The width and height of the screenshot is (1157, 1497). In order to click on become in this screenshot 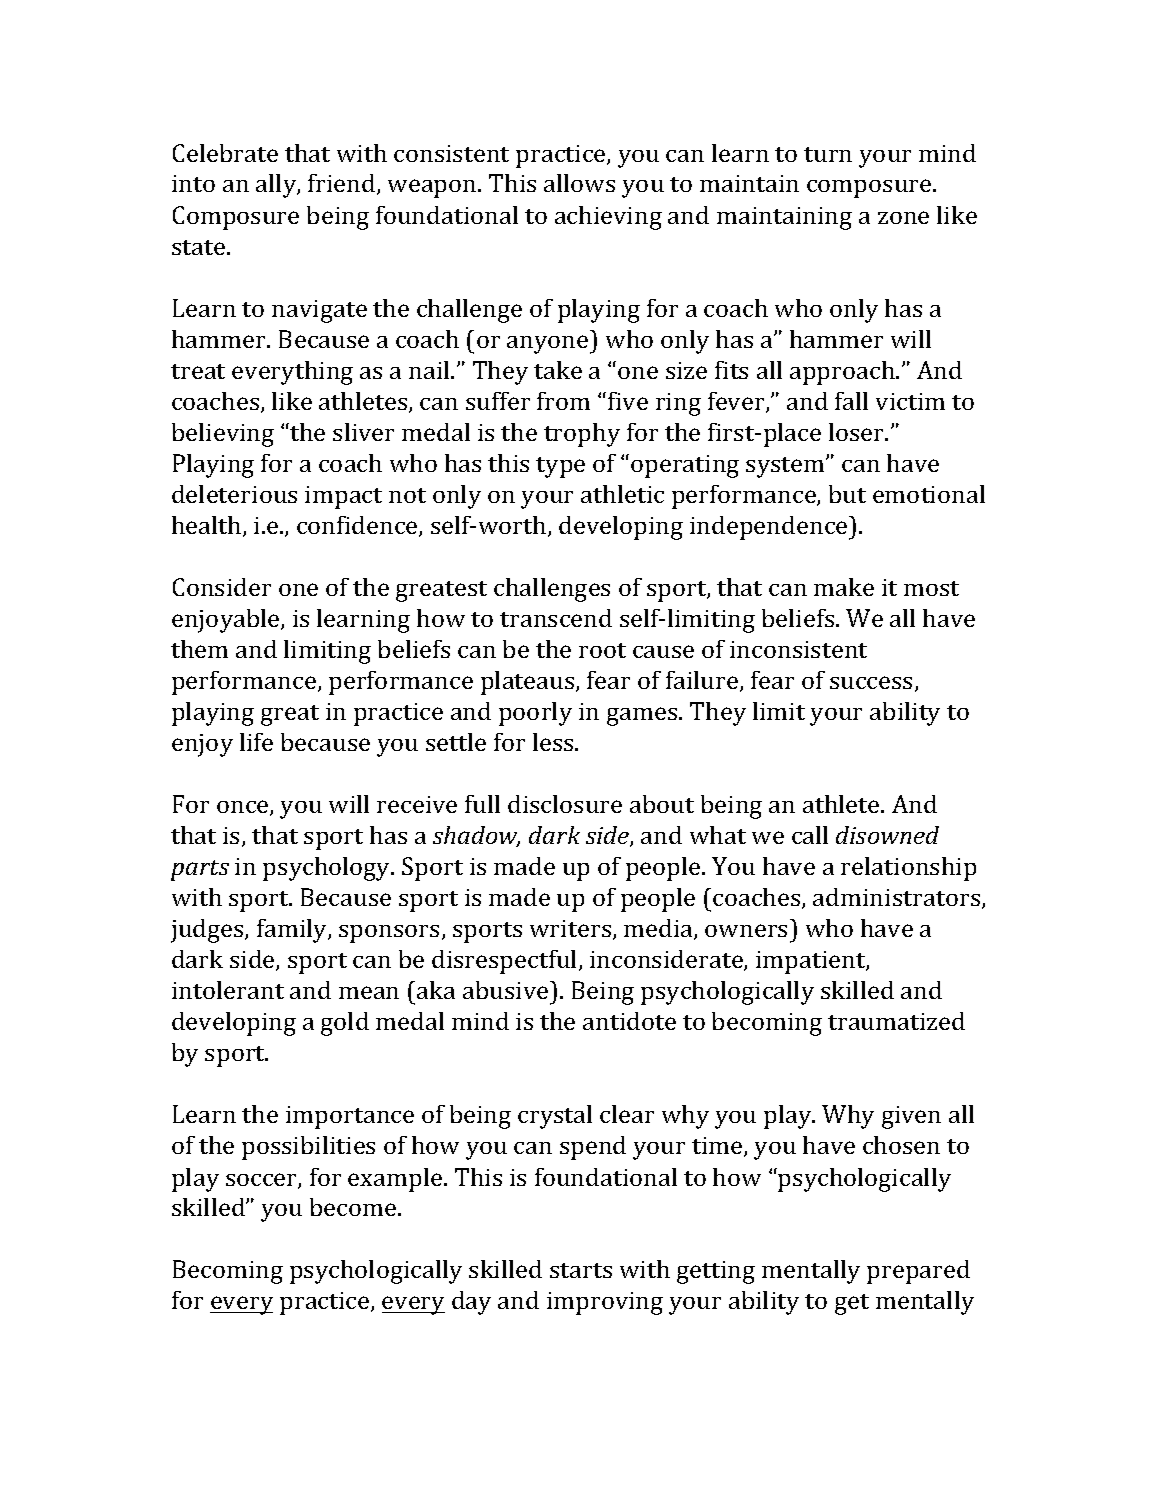, I will do `click(354, 1207)`.
